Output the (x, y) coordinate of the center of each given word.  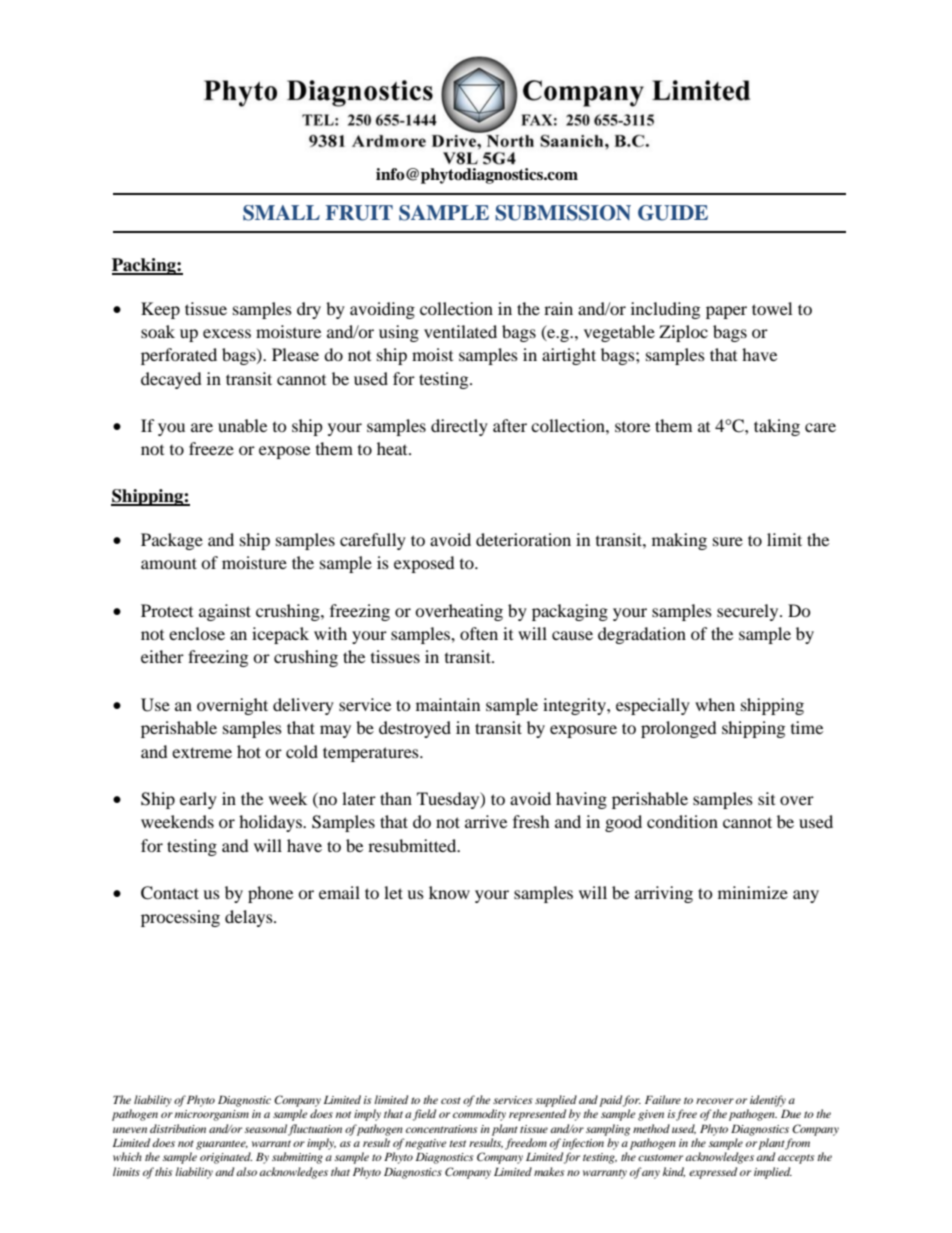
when (715, 704)
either (162, 656)
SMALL (281, 213)
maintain (448, 704)
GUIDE (673, 213)
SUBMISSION (563, 213)
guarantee (222, 1145)
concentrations (442, 1129)
